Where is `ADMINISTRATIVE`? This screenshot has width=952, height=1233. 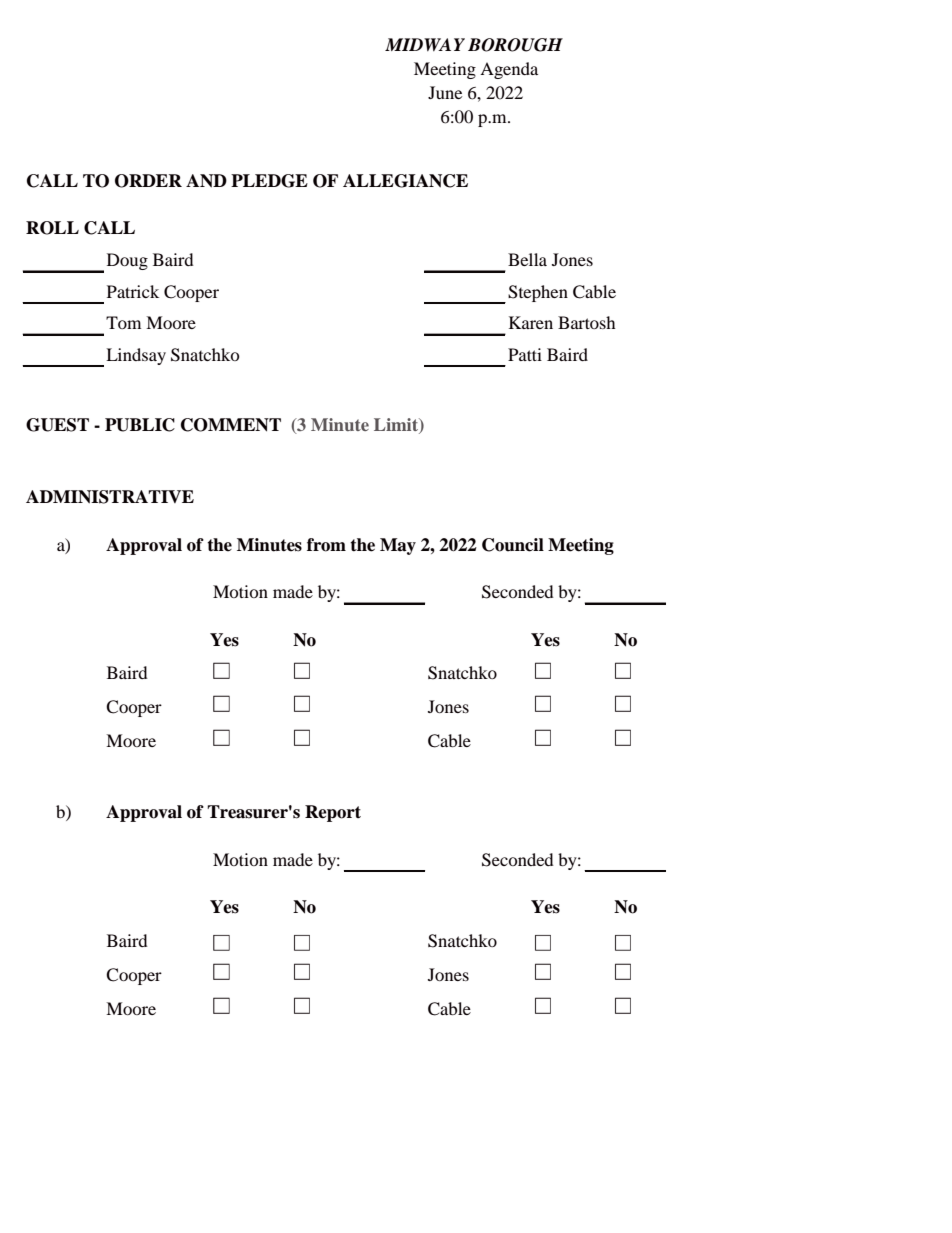
ADMINISTRATIVE is located at coordinates (110, 497).
